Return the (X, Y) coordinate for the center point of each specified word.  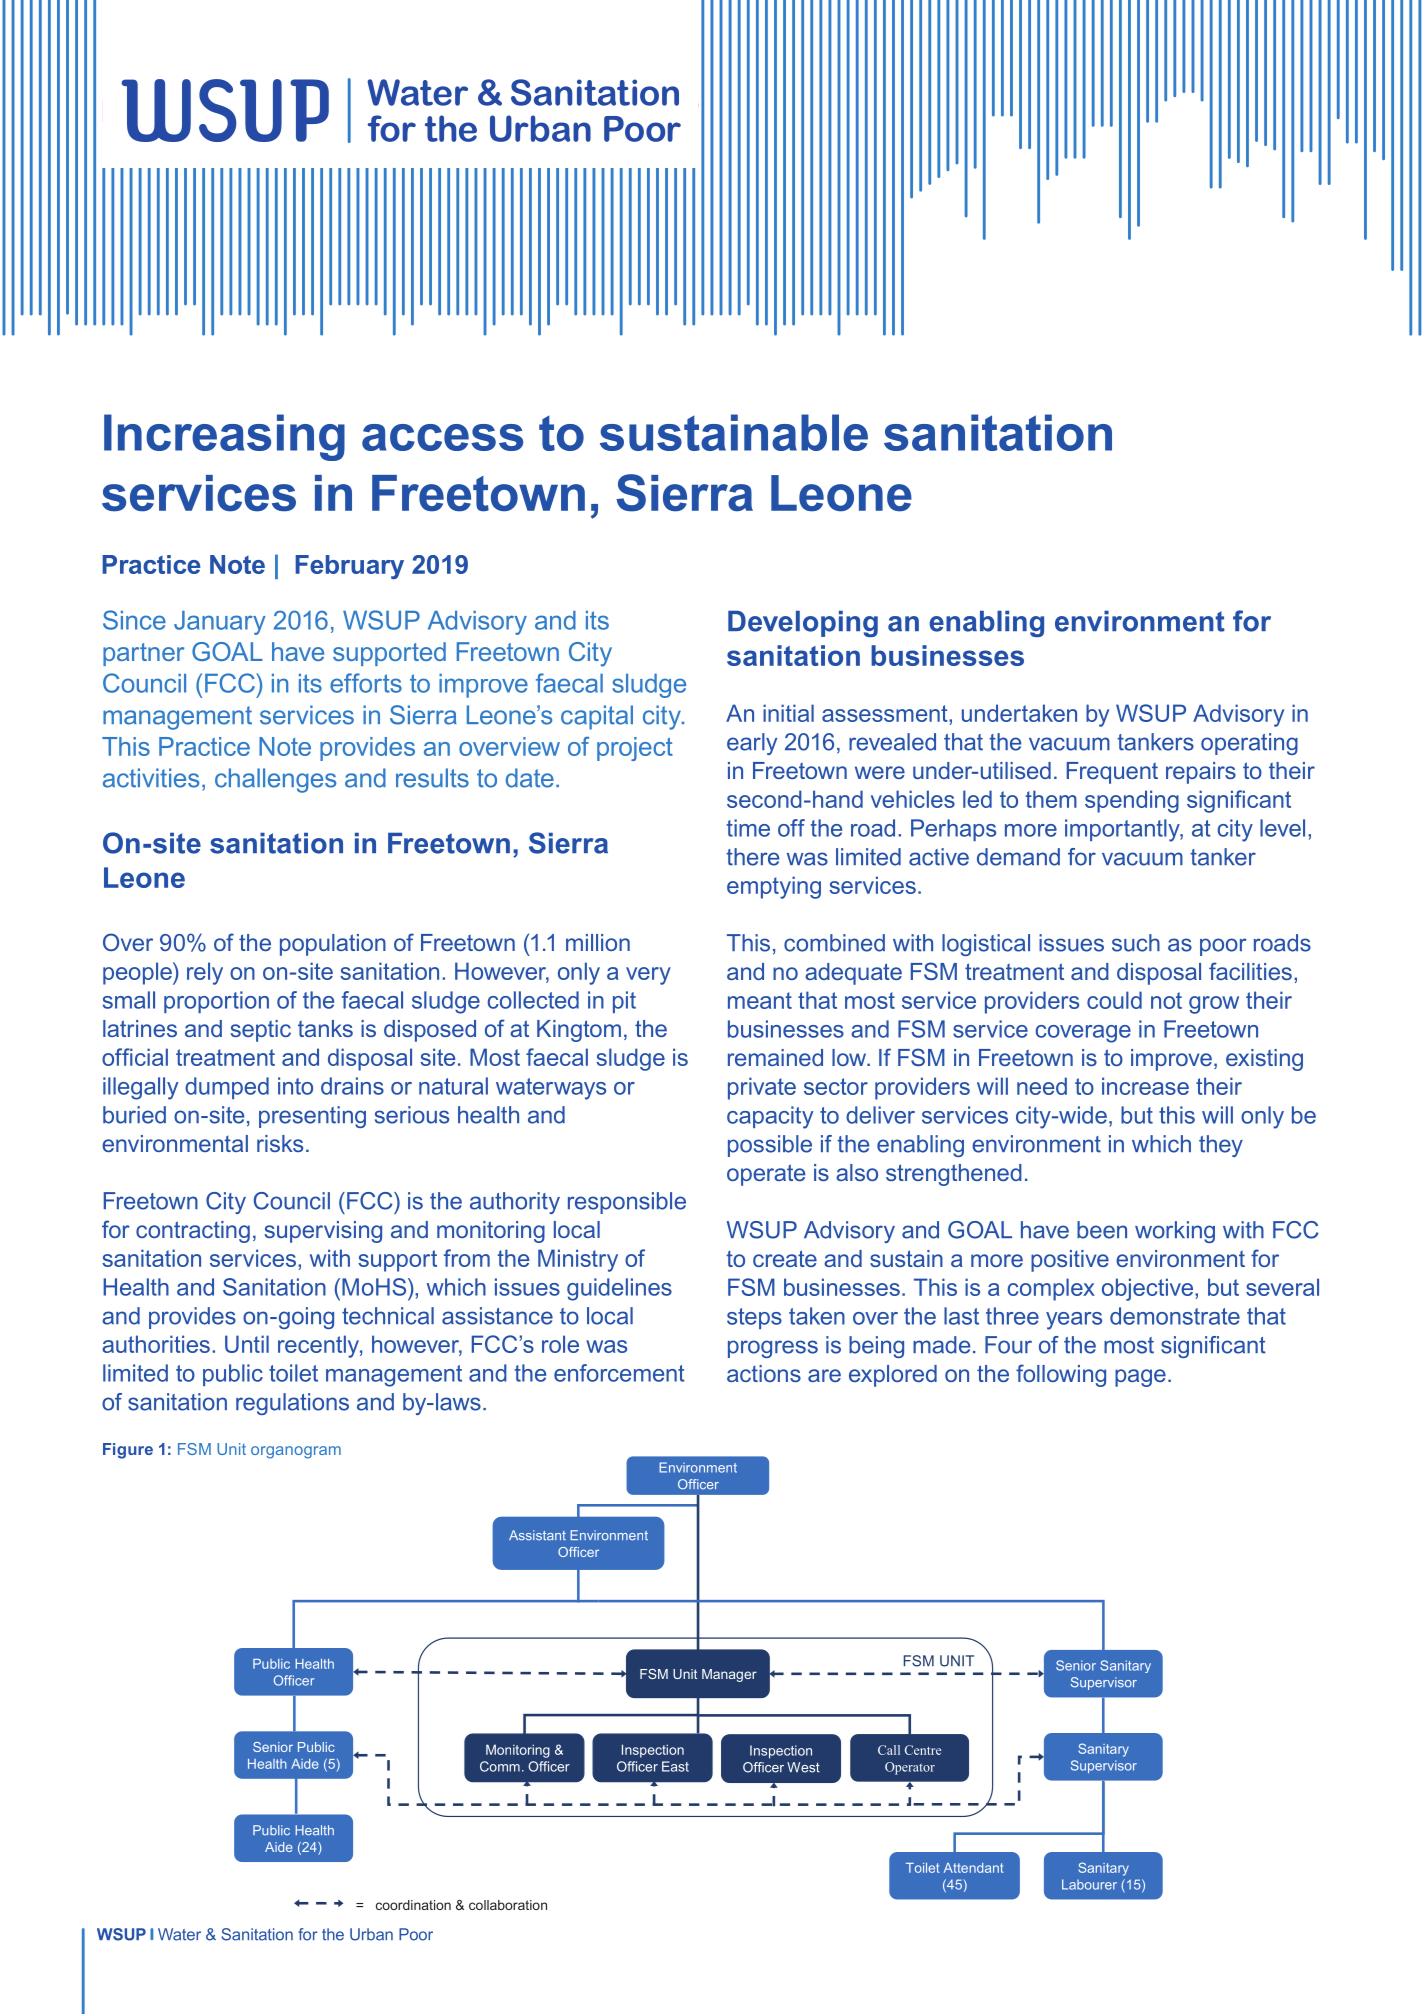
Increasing (224, 437)
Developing (803, 624)
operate (766, 1175)
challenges (275, 780)
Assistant (537, 1535)
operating (1249, 744)
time (748, 828)
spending (1132, 801)
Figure (128, 1451)
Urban (371, 1934)
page (1140, 1378)
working (1175, 1232)
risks (280, 1143)
